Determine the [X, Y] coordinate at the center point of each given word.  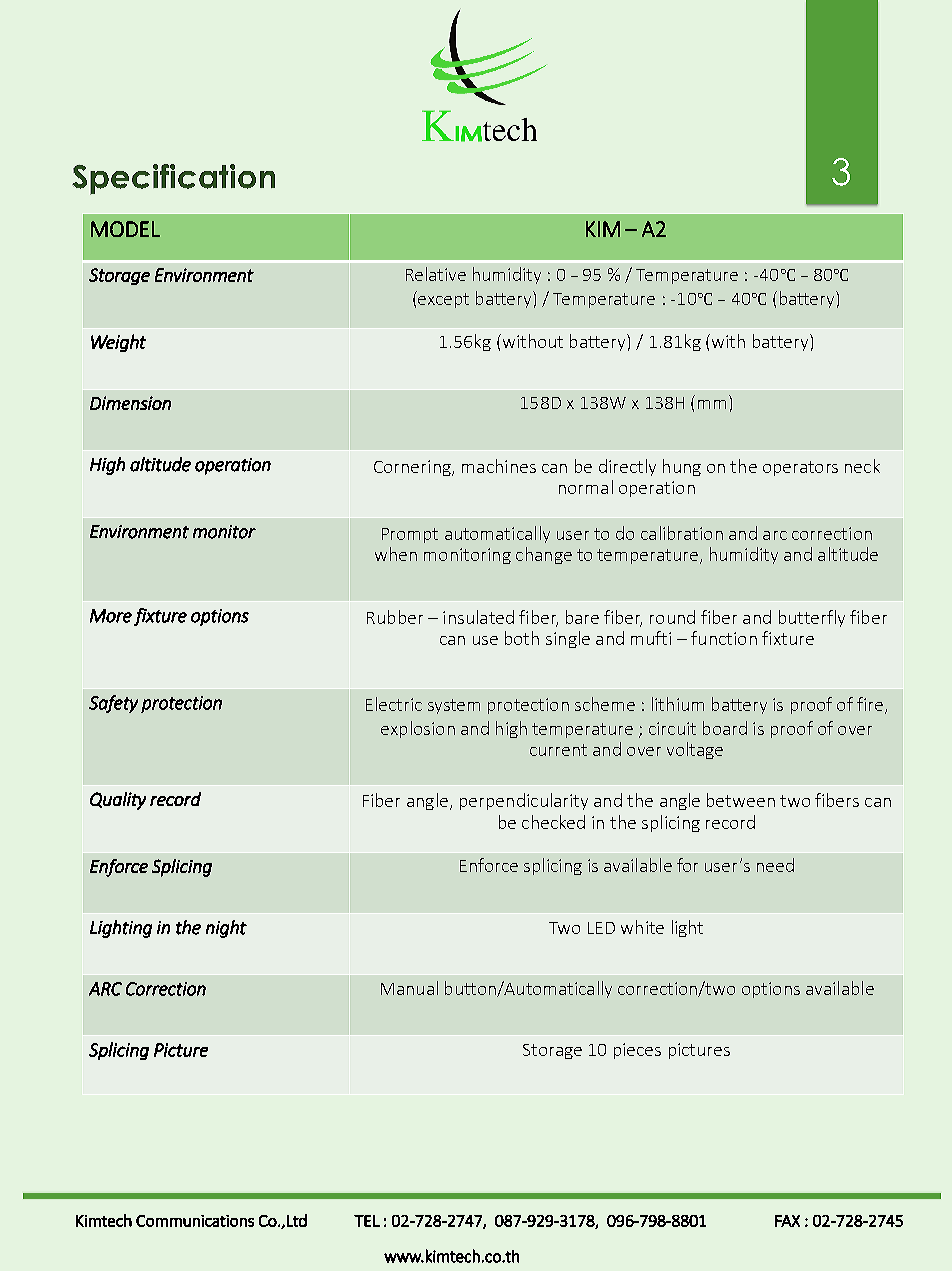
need [775, 865]
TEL [367, 1221]
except [442, 299]
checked [553, 822]
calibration [682, 533]
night [226, 929]
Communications [195, 1221]
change [544, 555]
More [111, 616]
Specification [173, 179]
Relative [436, 274]
